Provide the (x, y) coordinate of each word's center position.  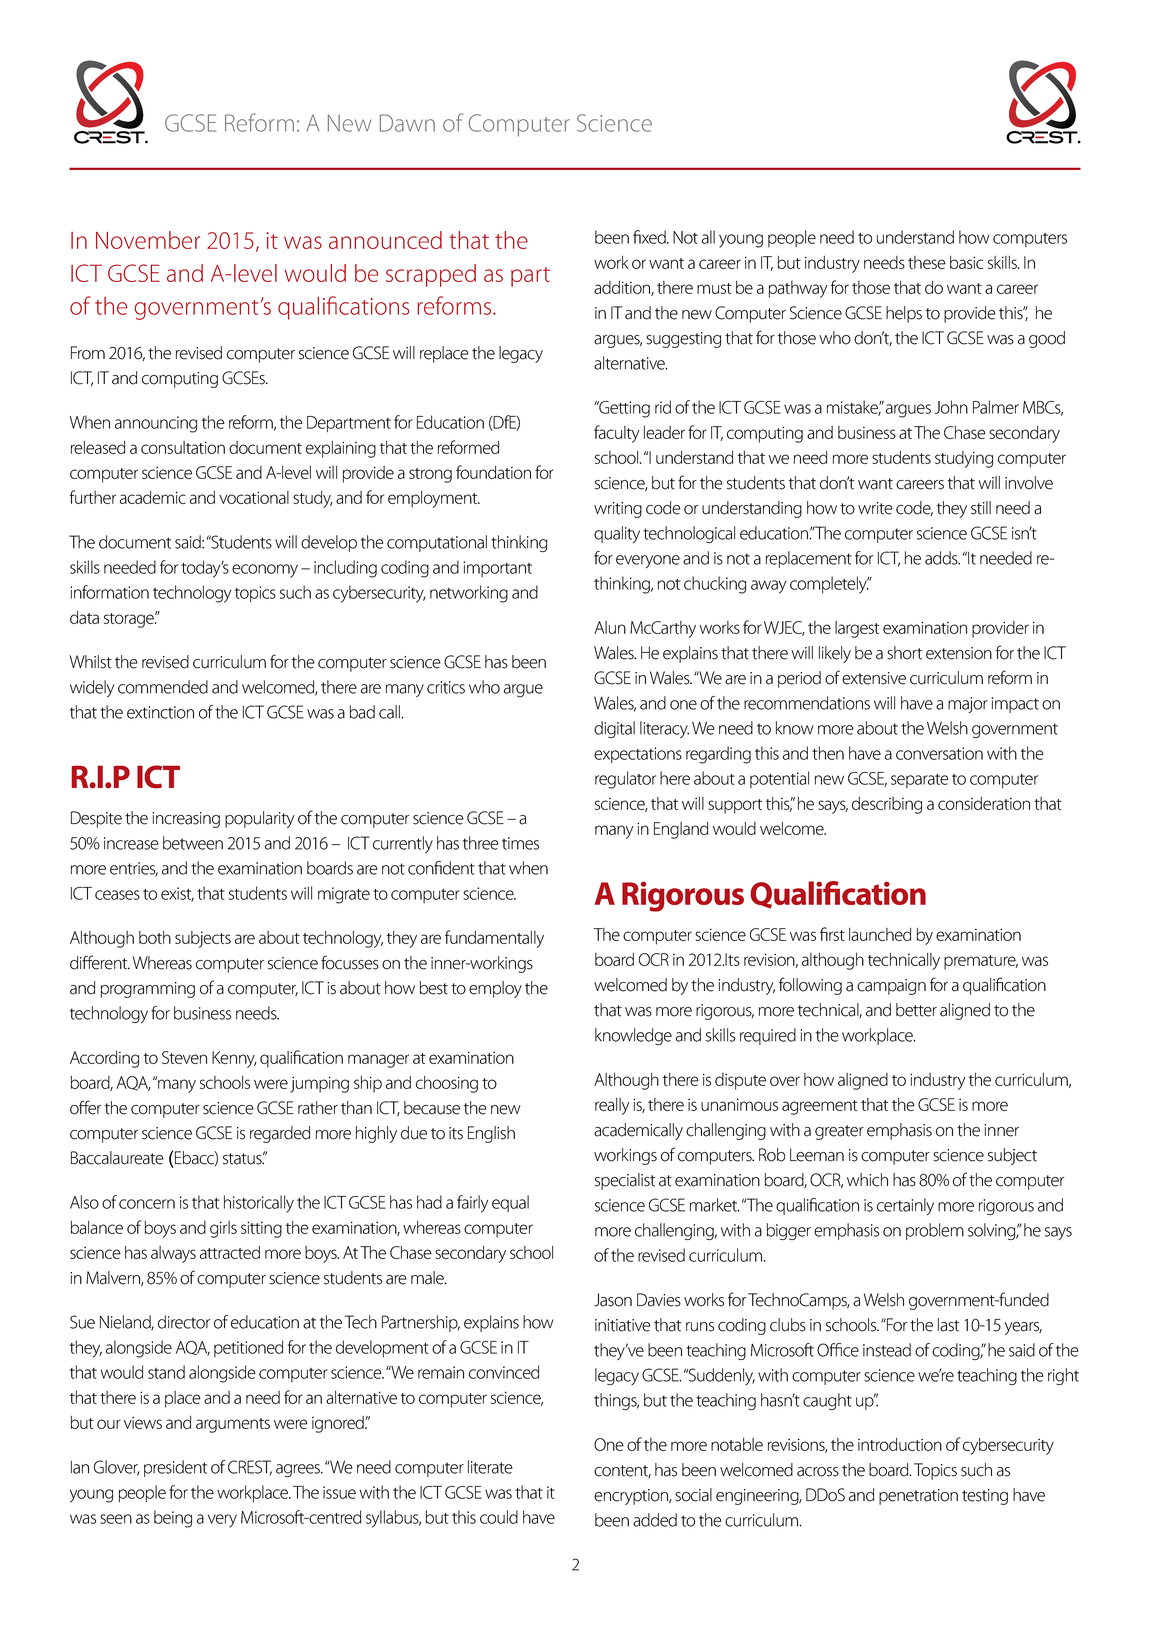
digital (614, 729)
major (968, 705)
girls (223, 1229)
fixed (650, 237)
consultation (183, 447)
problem (935, 1231)
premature (981, 962)
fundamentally (494, 939)
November (148, 240)
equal (510, 1203)
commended (163, 687)
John (951, 407)
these (927, 262)
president (175, 1468)
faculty (617, 434)
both (155, 937)
